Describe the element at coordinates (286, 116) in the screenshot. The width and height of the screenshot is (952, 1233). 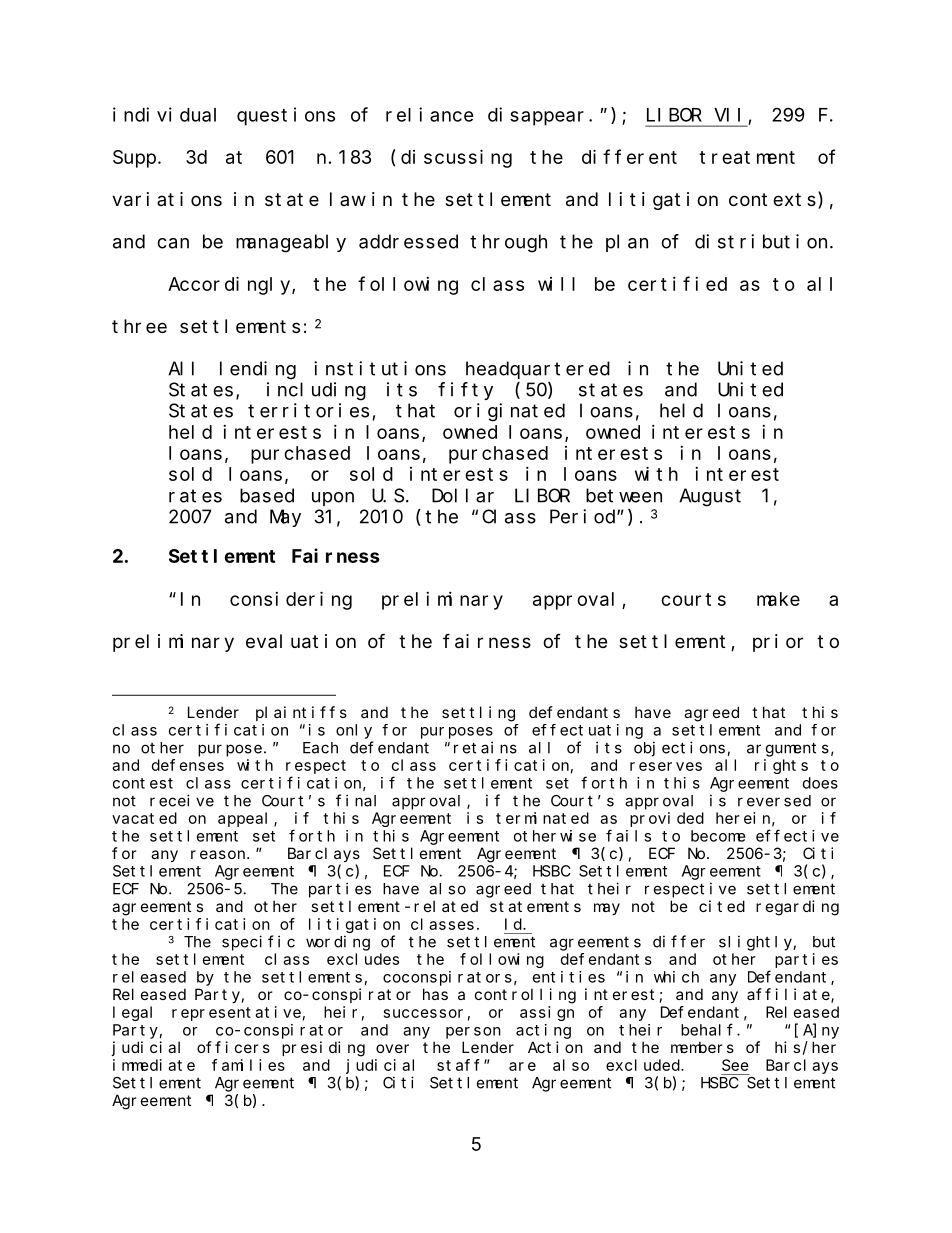
I see `questions` at that location.
